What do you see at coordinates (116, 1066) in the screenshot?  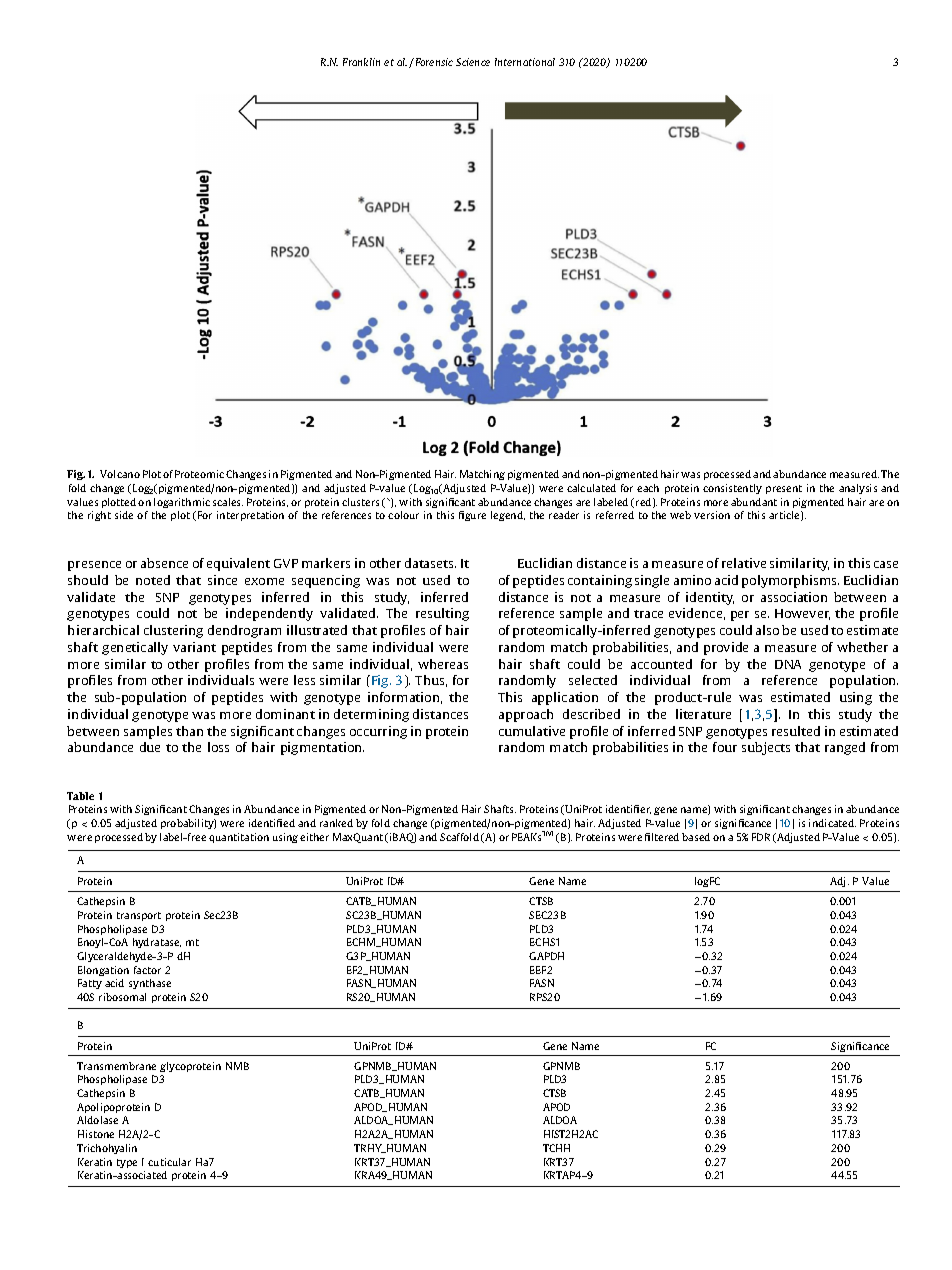 I see `Transmembrane` at bounding box center [116, 1066].
